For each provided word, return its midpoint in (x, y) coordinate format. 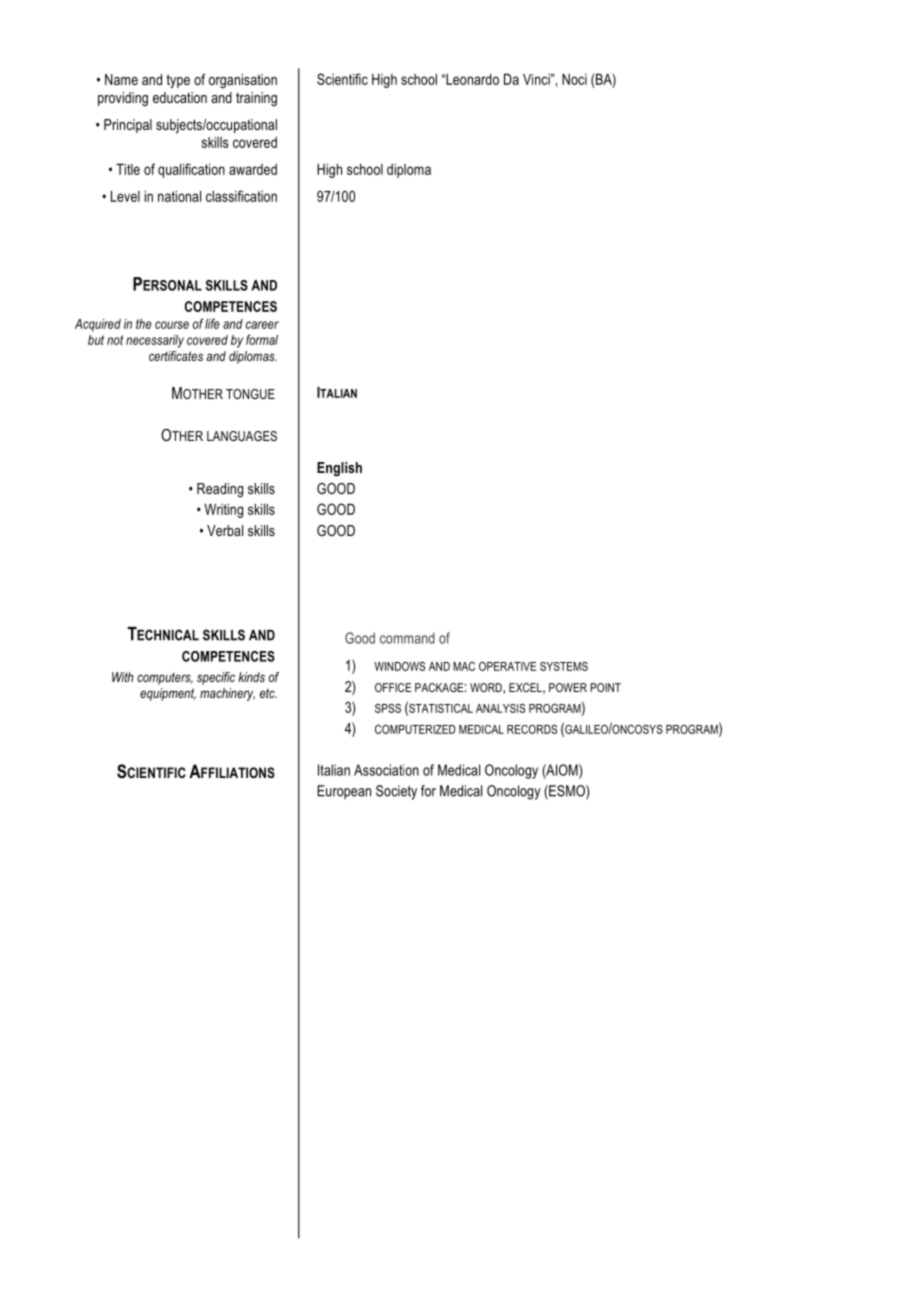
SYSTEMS (564, 666)
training (256, 99)
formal (262, 339)
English (339, 469)
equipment (168, 694)
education (180, 97)
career (262, 325)
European (344, 792)
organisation (243, 81)
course (172, 325)
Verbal (225, 530)
